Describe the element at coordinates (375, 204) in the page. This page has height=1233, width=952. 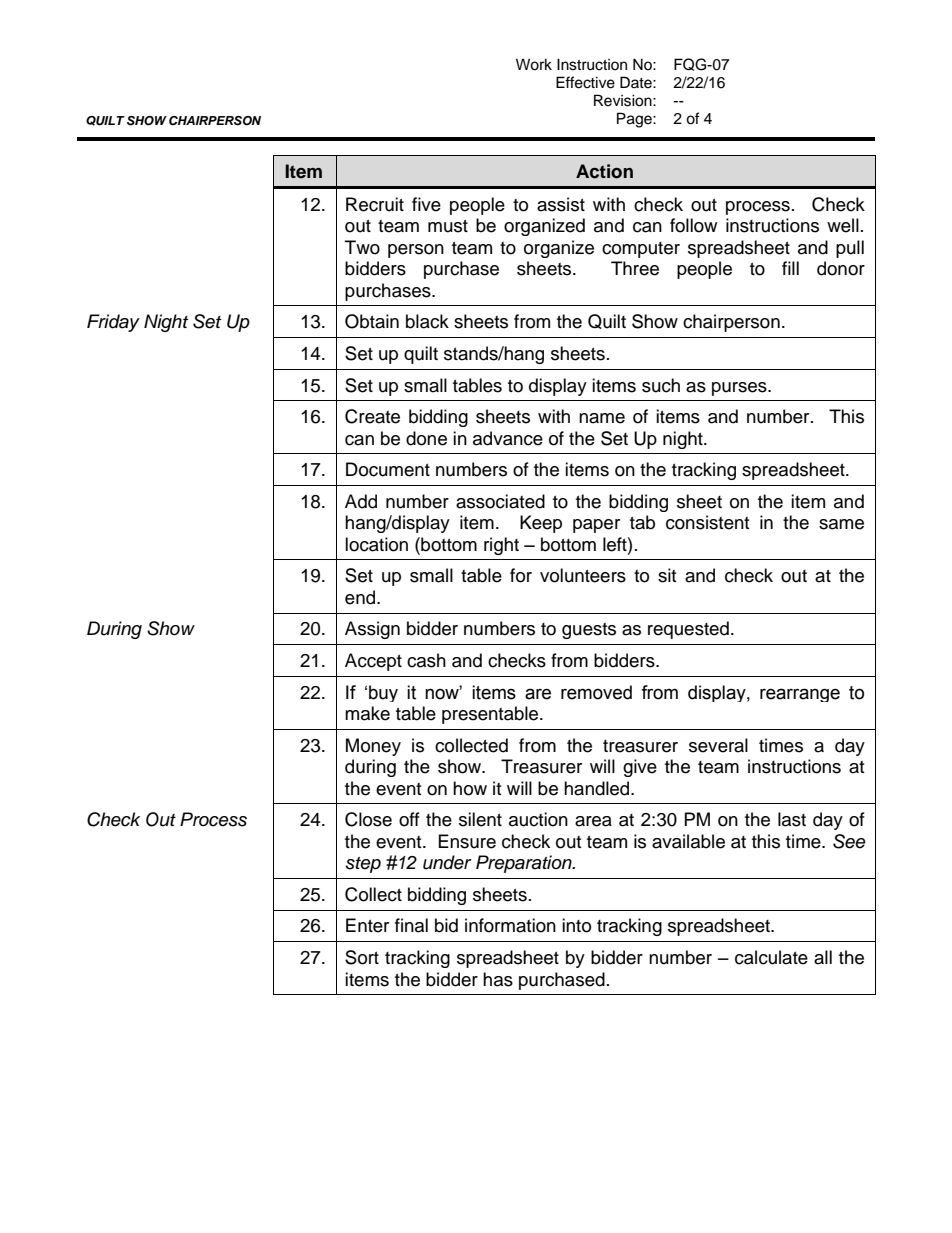
I see `Recruit` at that location.
